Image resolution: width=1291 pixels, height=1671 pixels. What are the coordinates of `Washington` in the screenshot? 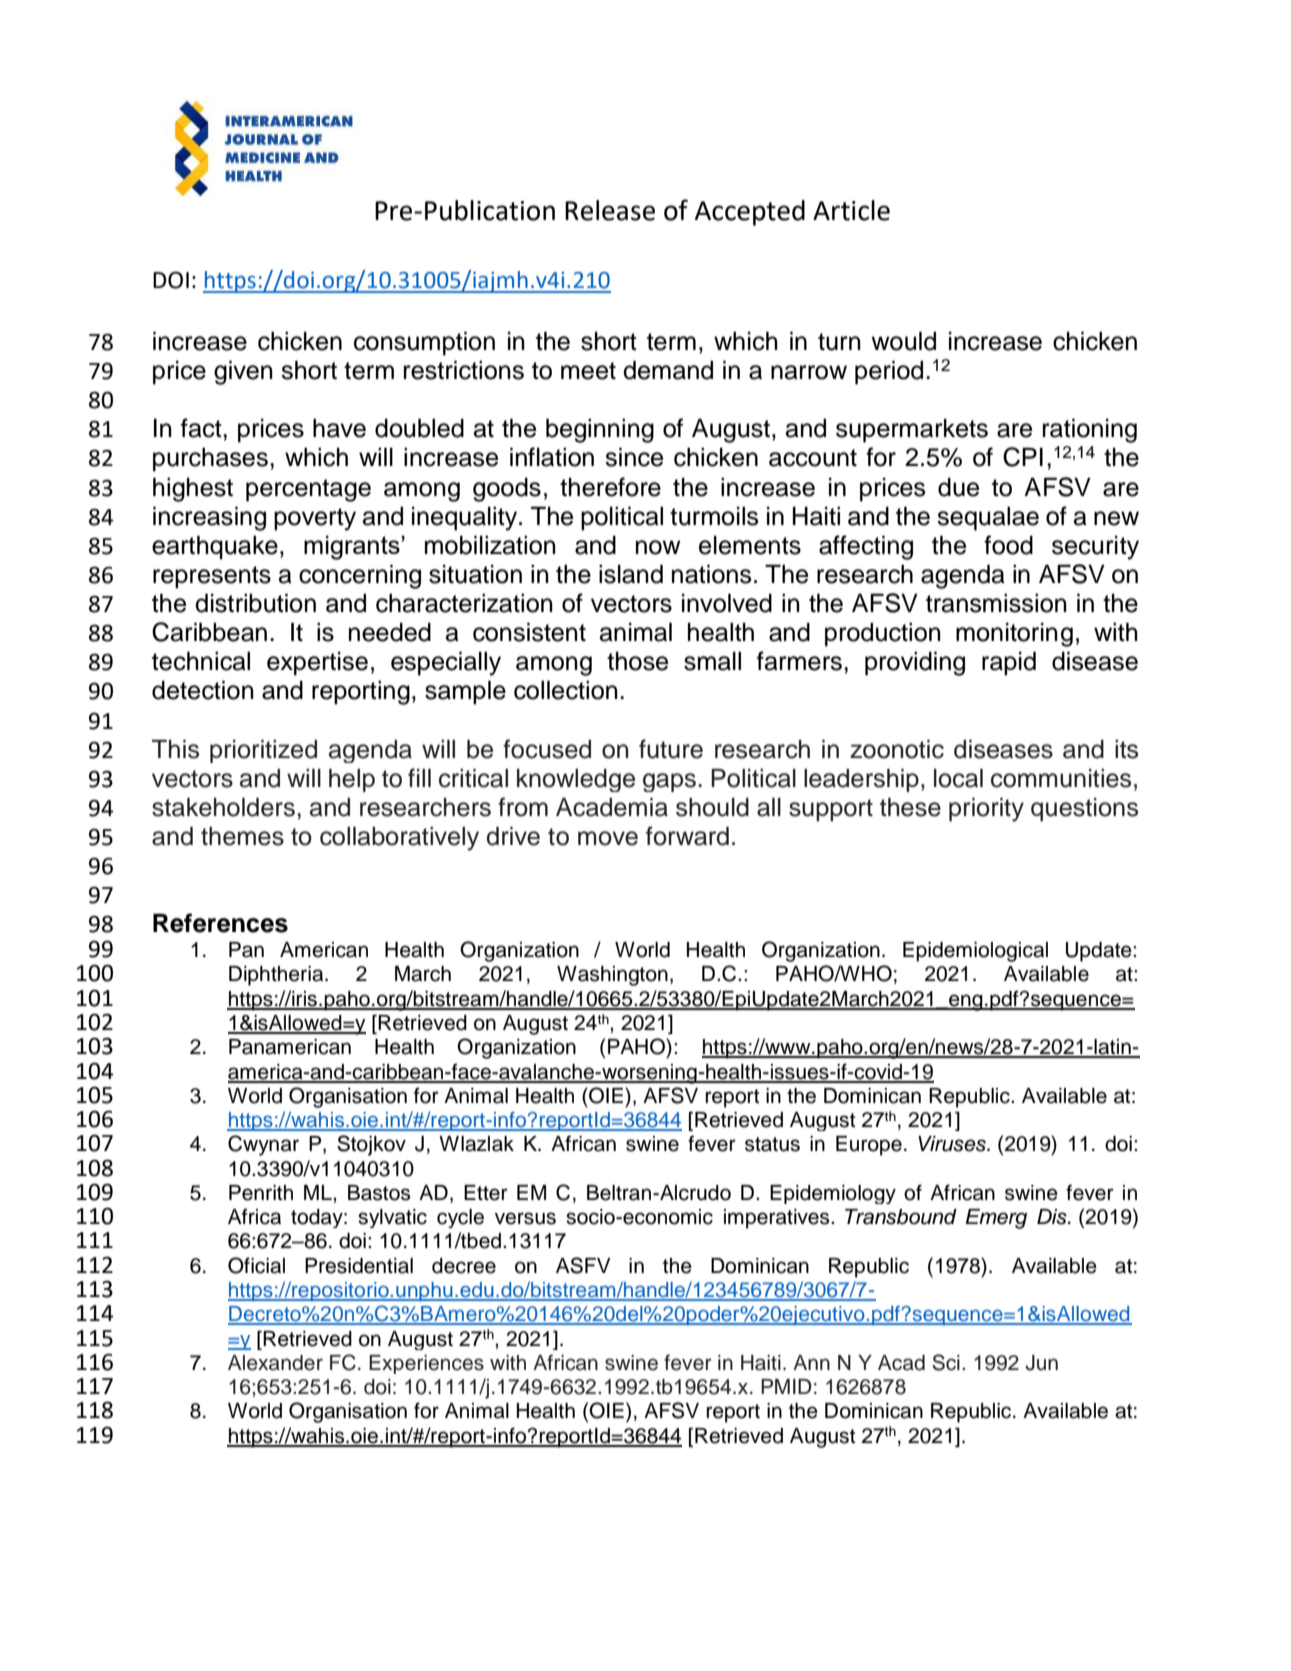 It's located at (612, 976).
